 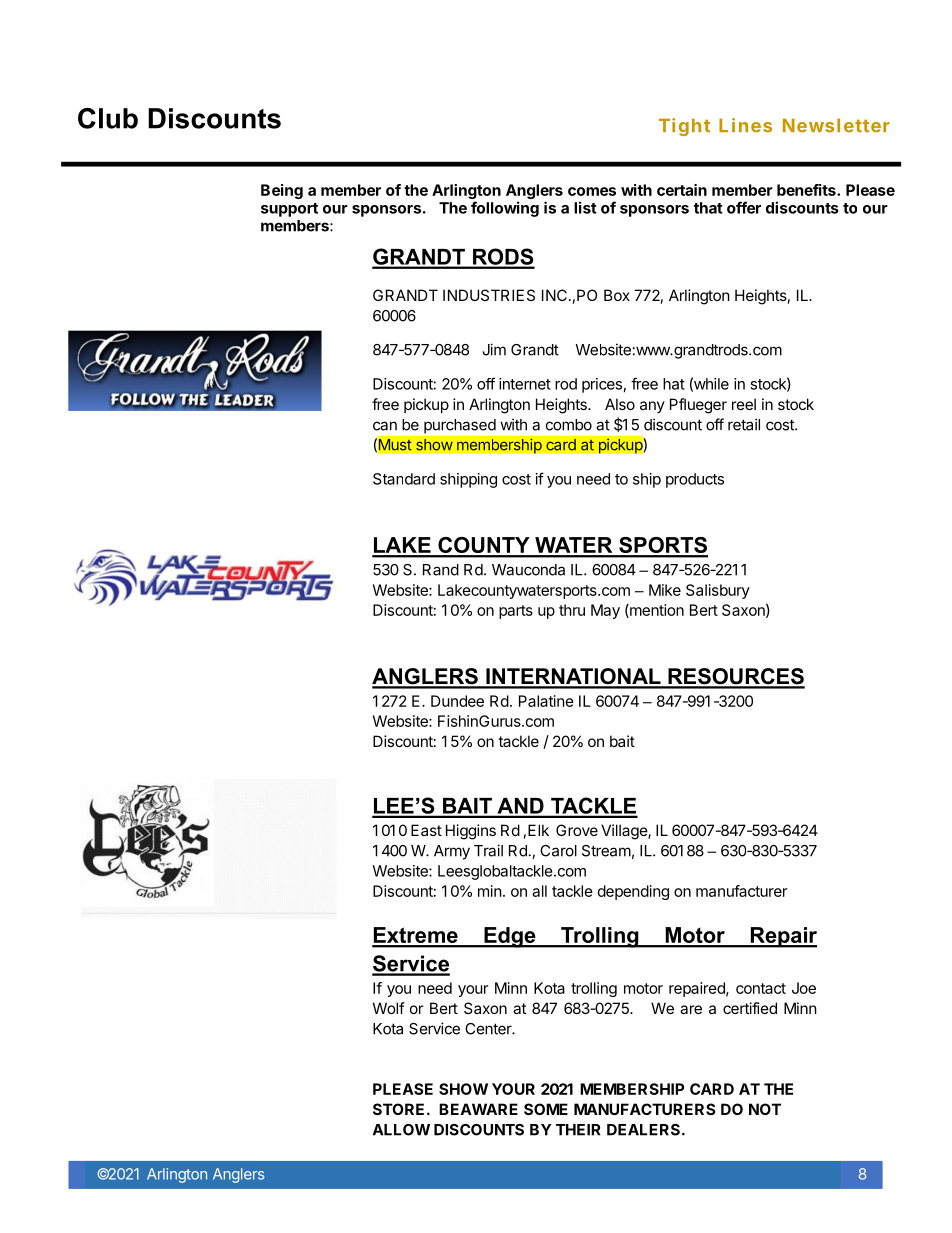 What do you see at coordinates (744, 404) in the document?
I see `reel` at bounding box center [744, 404].
